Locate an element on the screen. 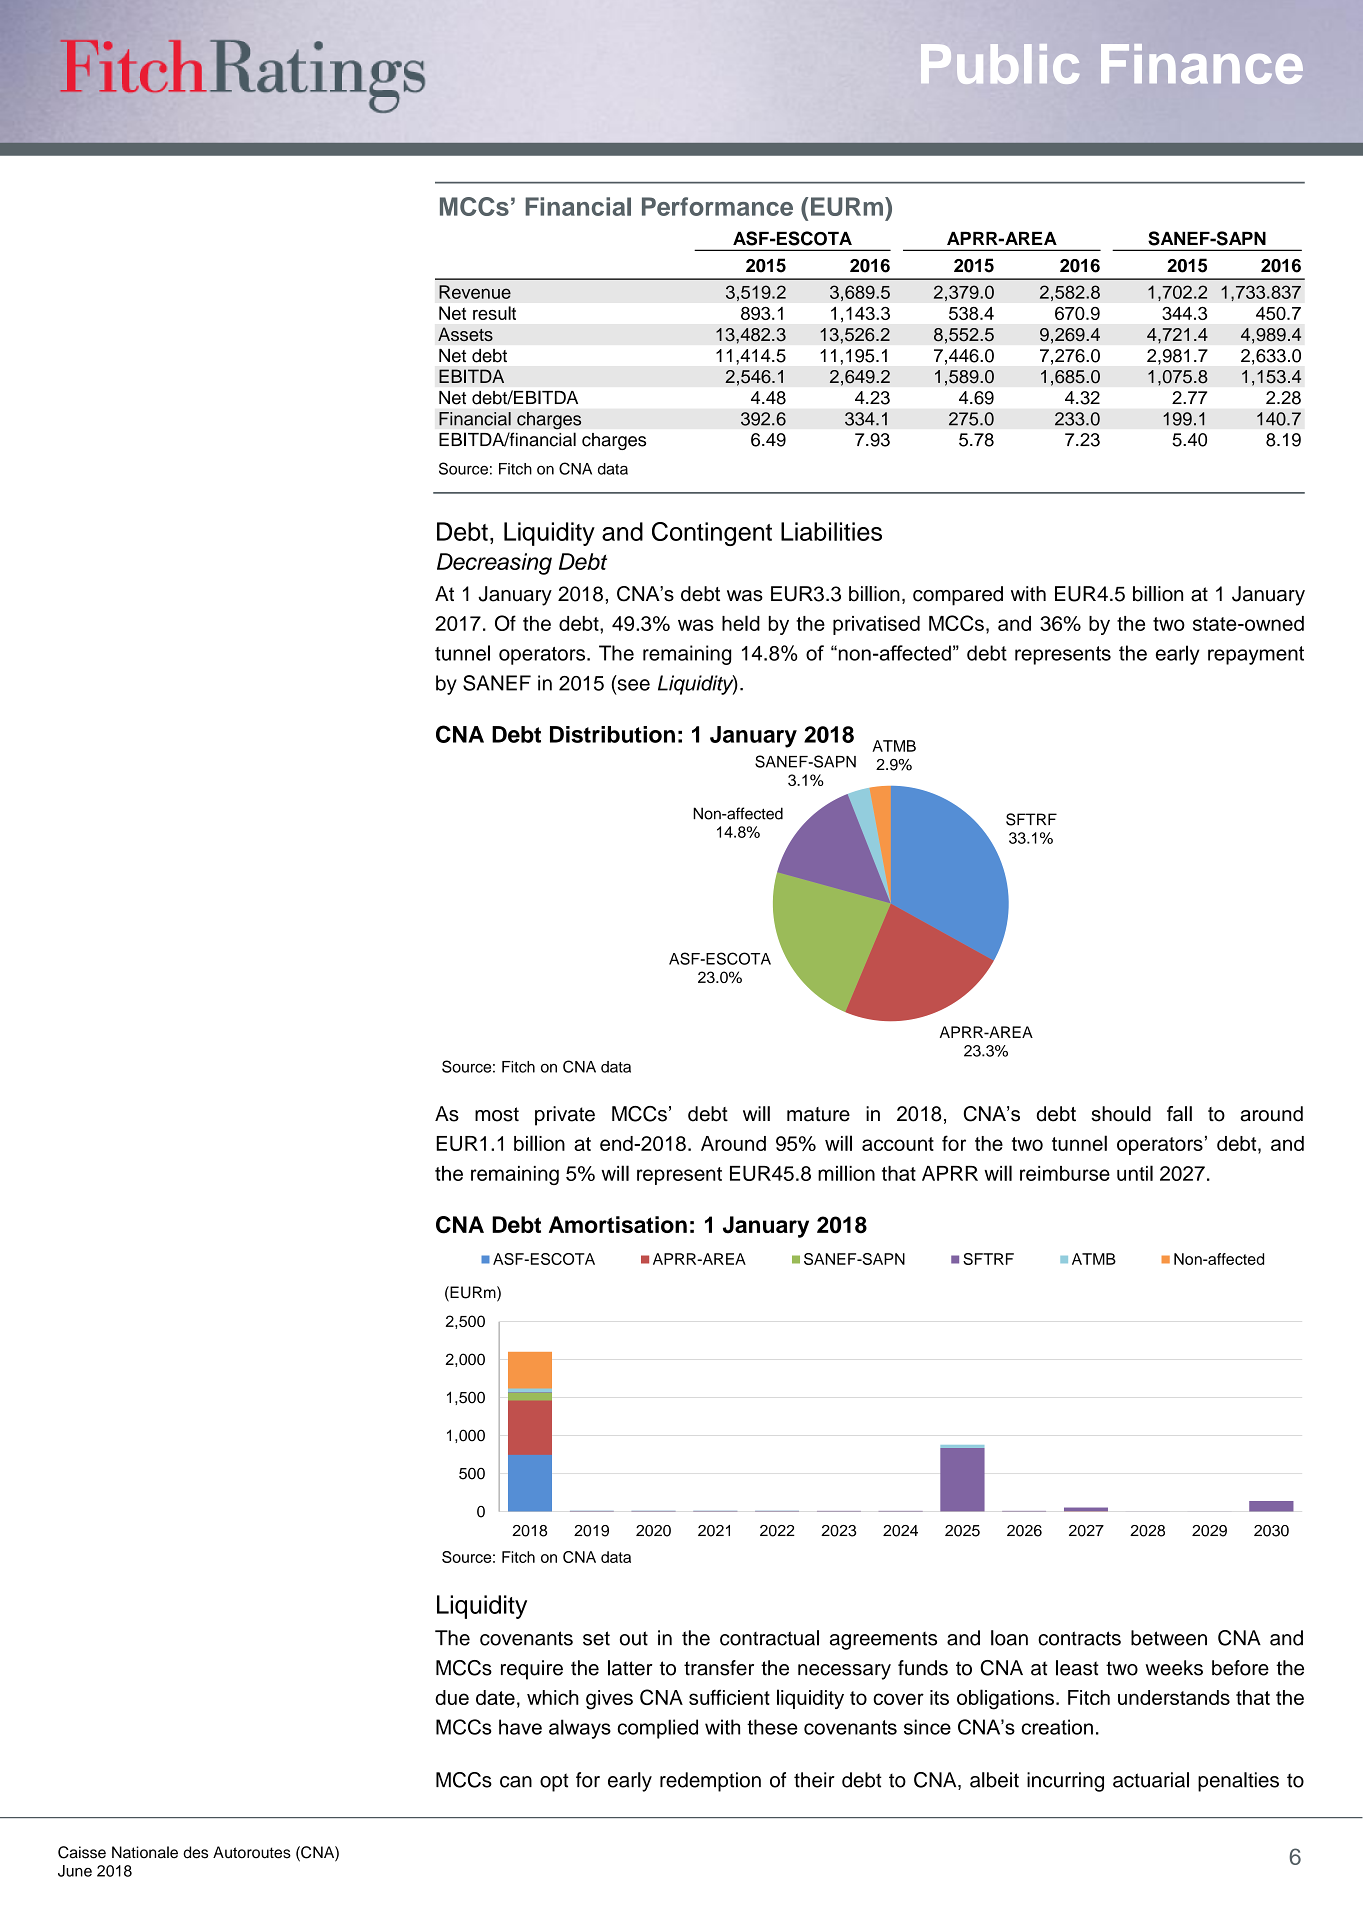 The image size is (1363, 1927). see is located at coordinates (632, 685).
